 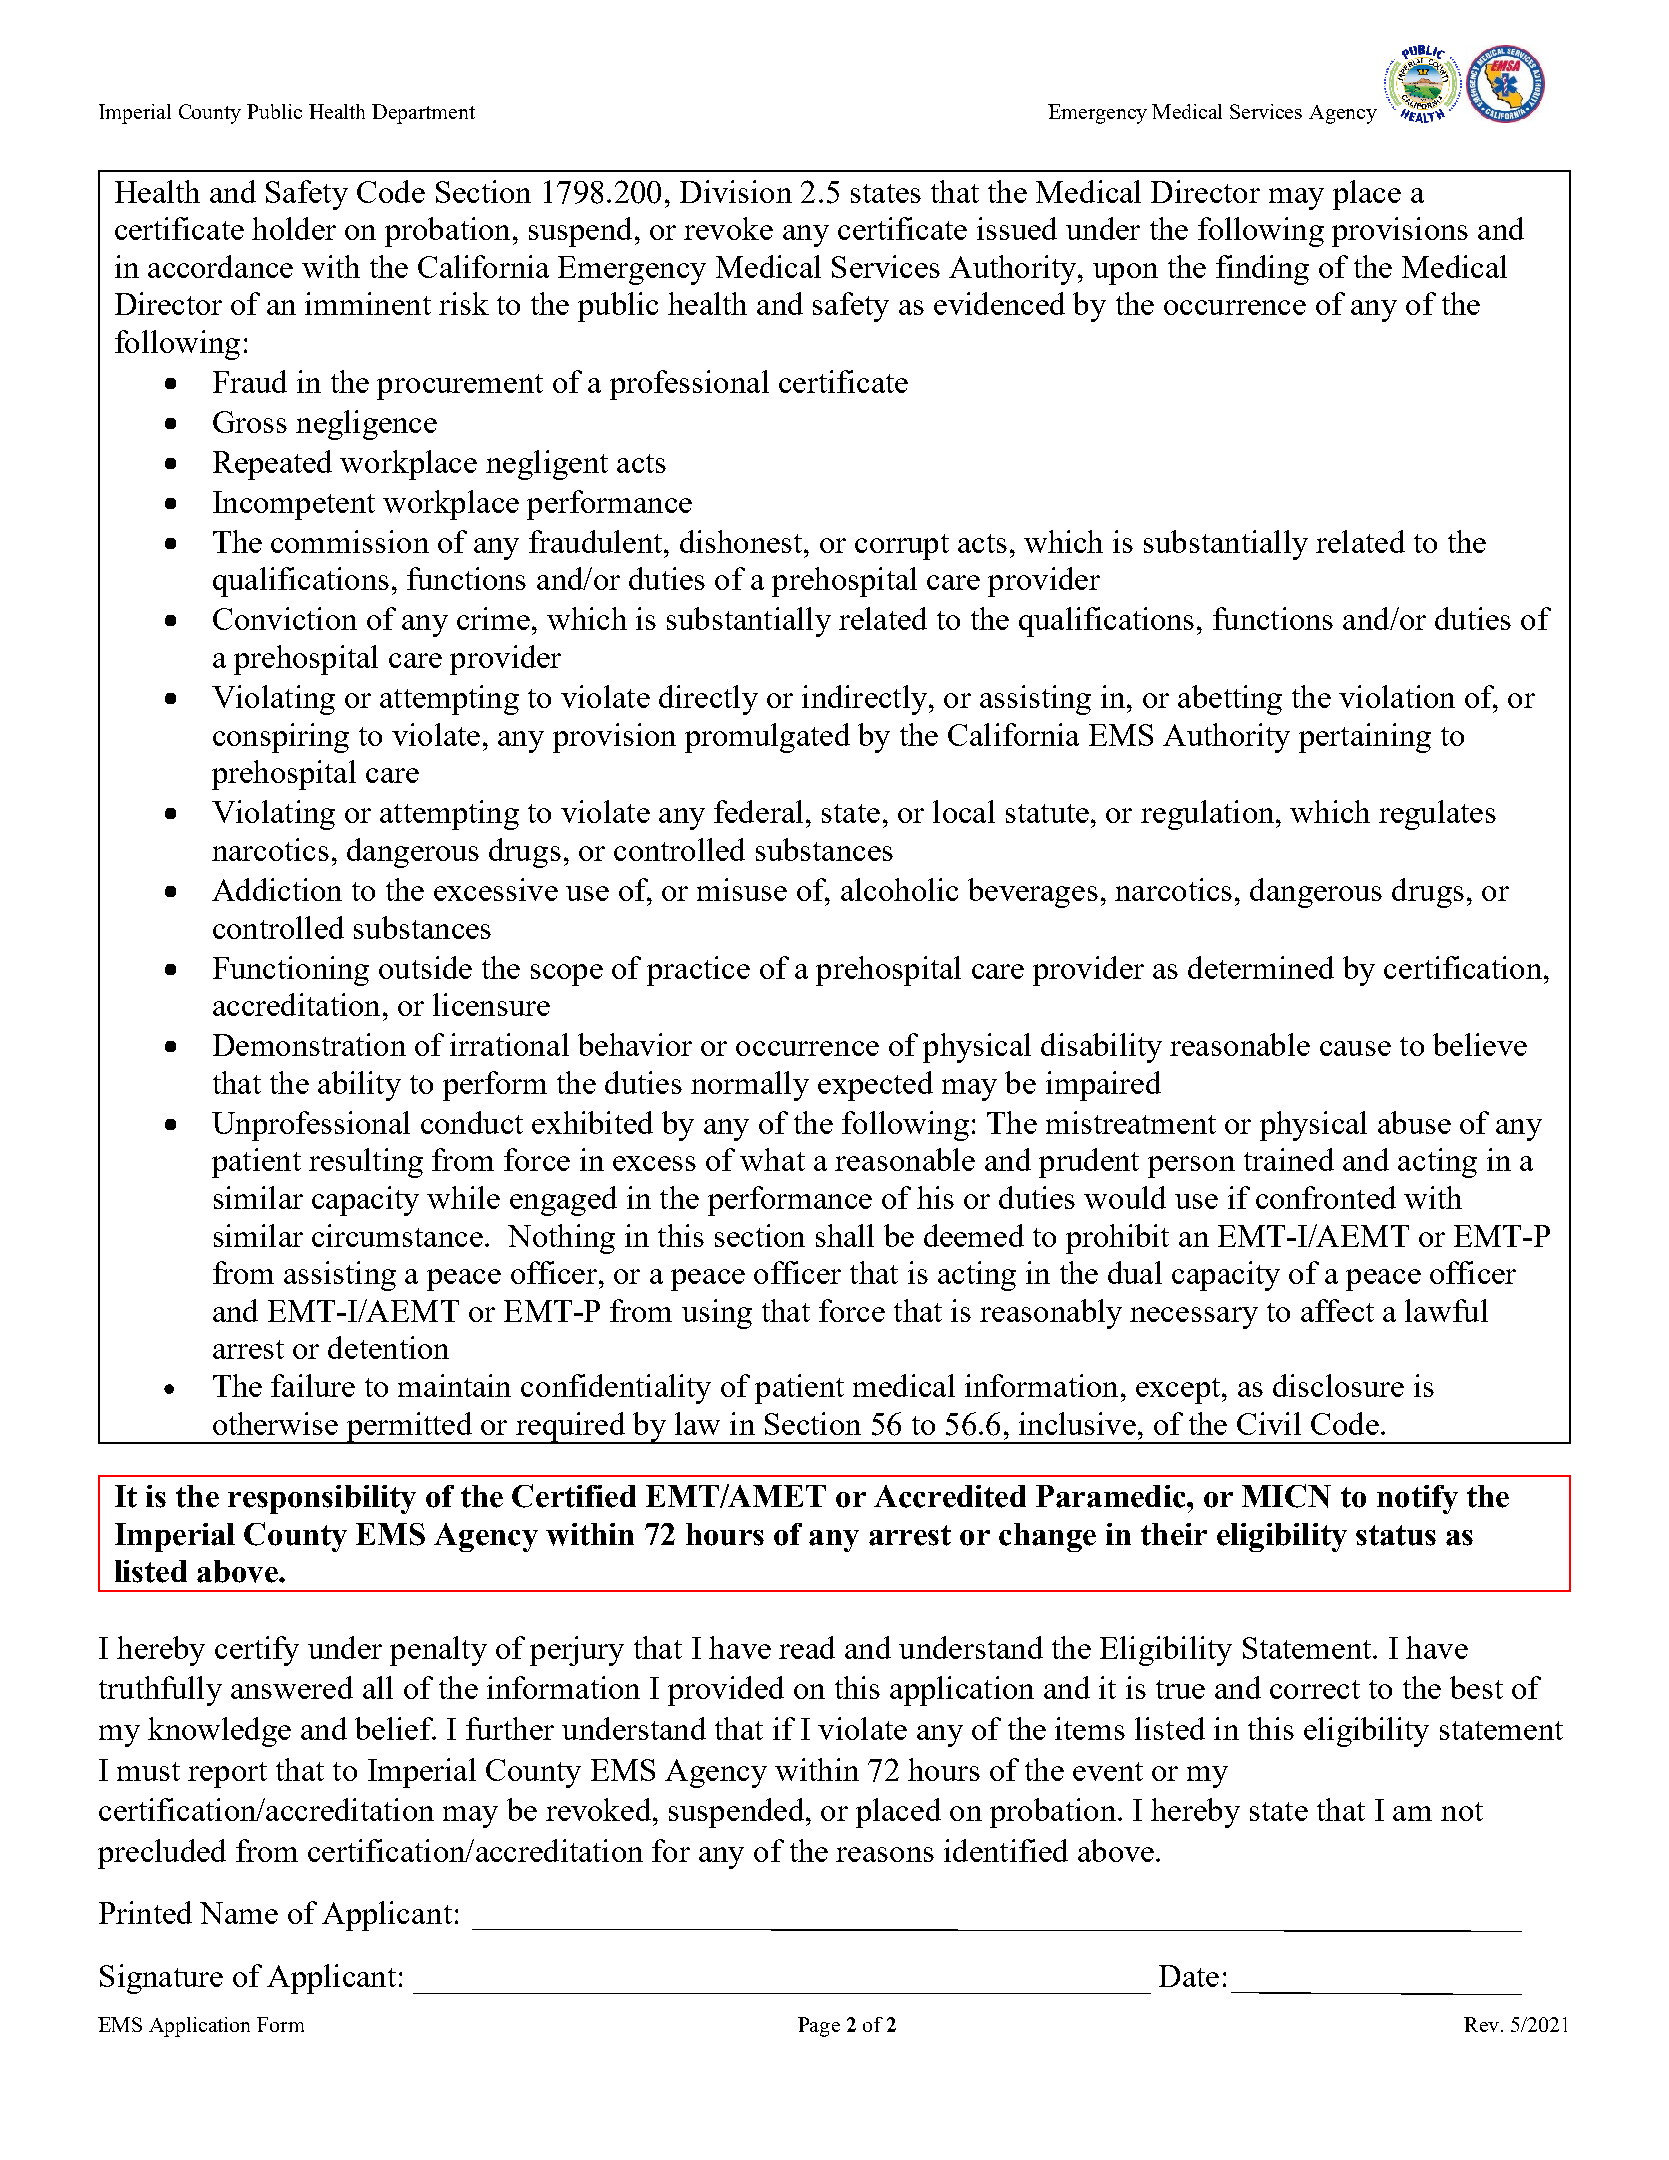 I want to click on Division, so click(x=736, y=191).
